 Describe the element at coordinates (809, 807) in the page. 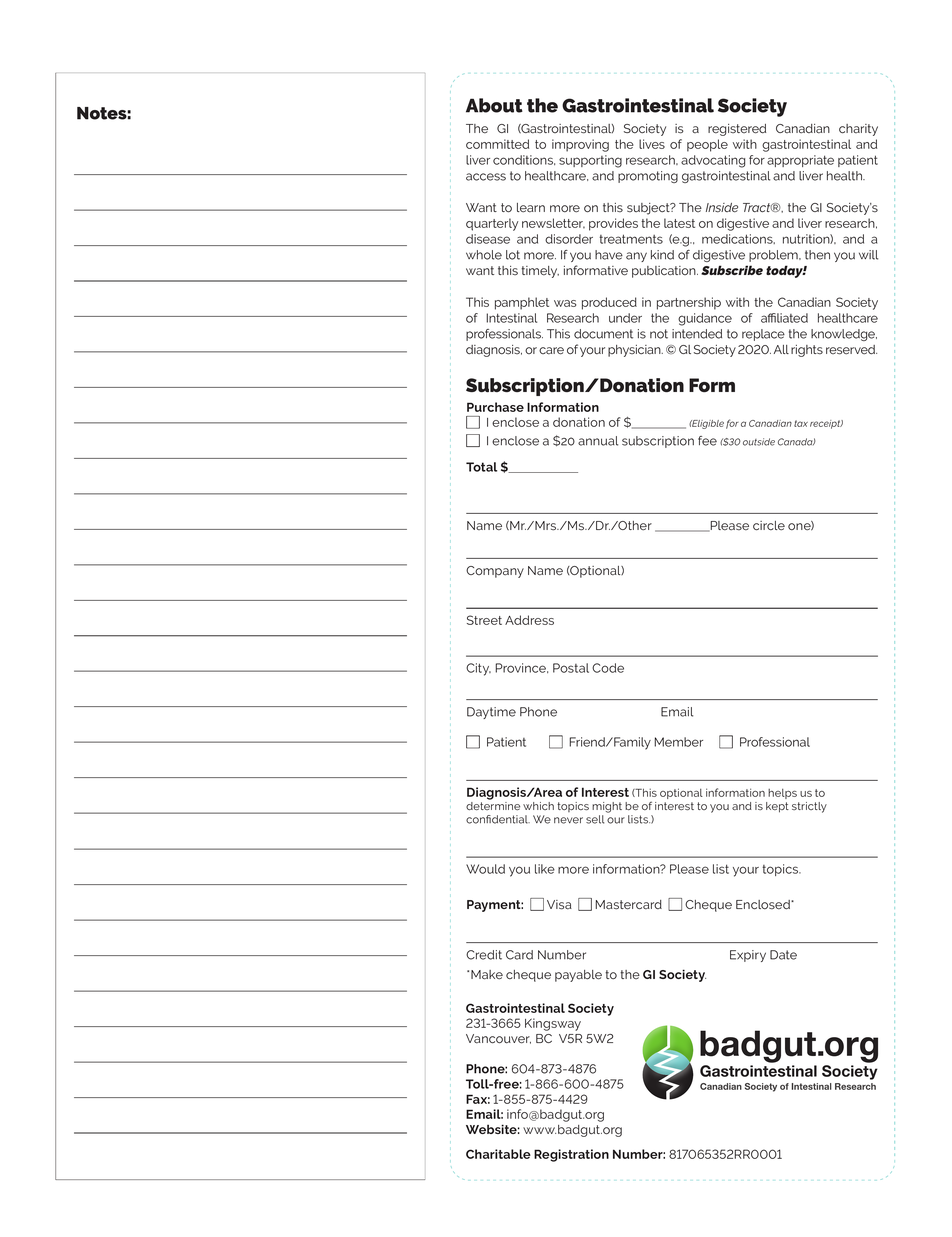

I see `strictly` at that location.
